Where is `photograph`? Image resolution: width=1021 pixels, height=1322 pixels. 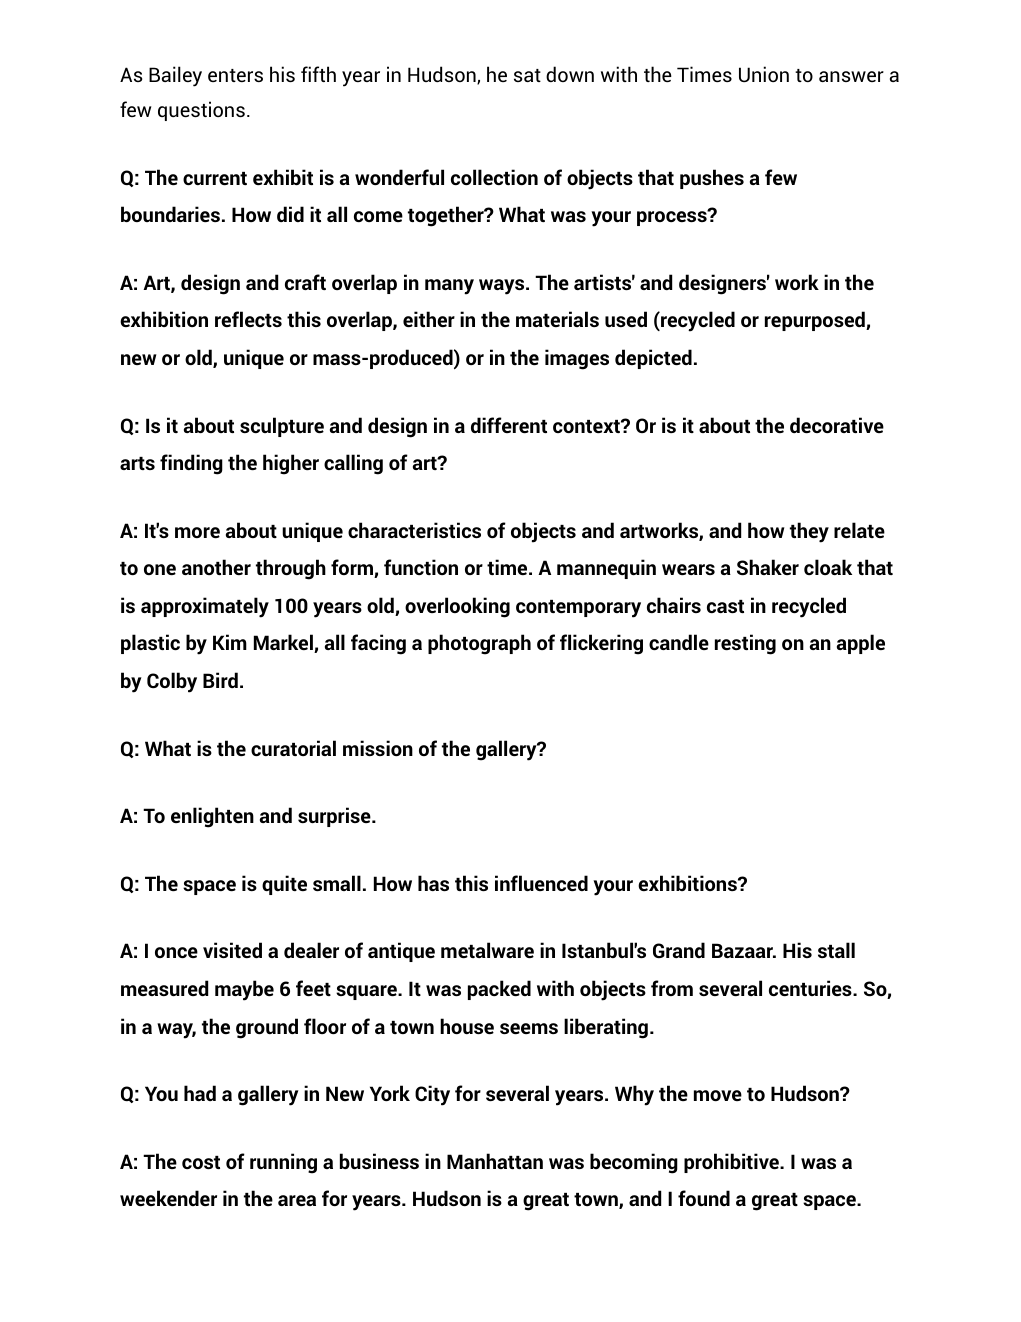 photograph is located at coordinates (479, 644).
